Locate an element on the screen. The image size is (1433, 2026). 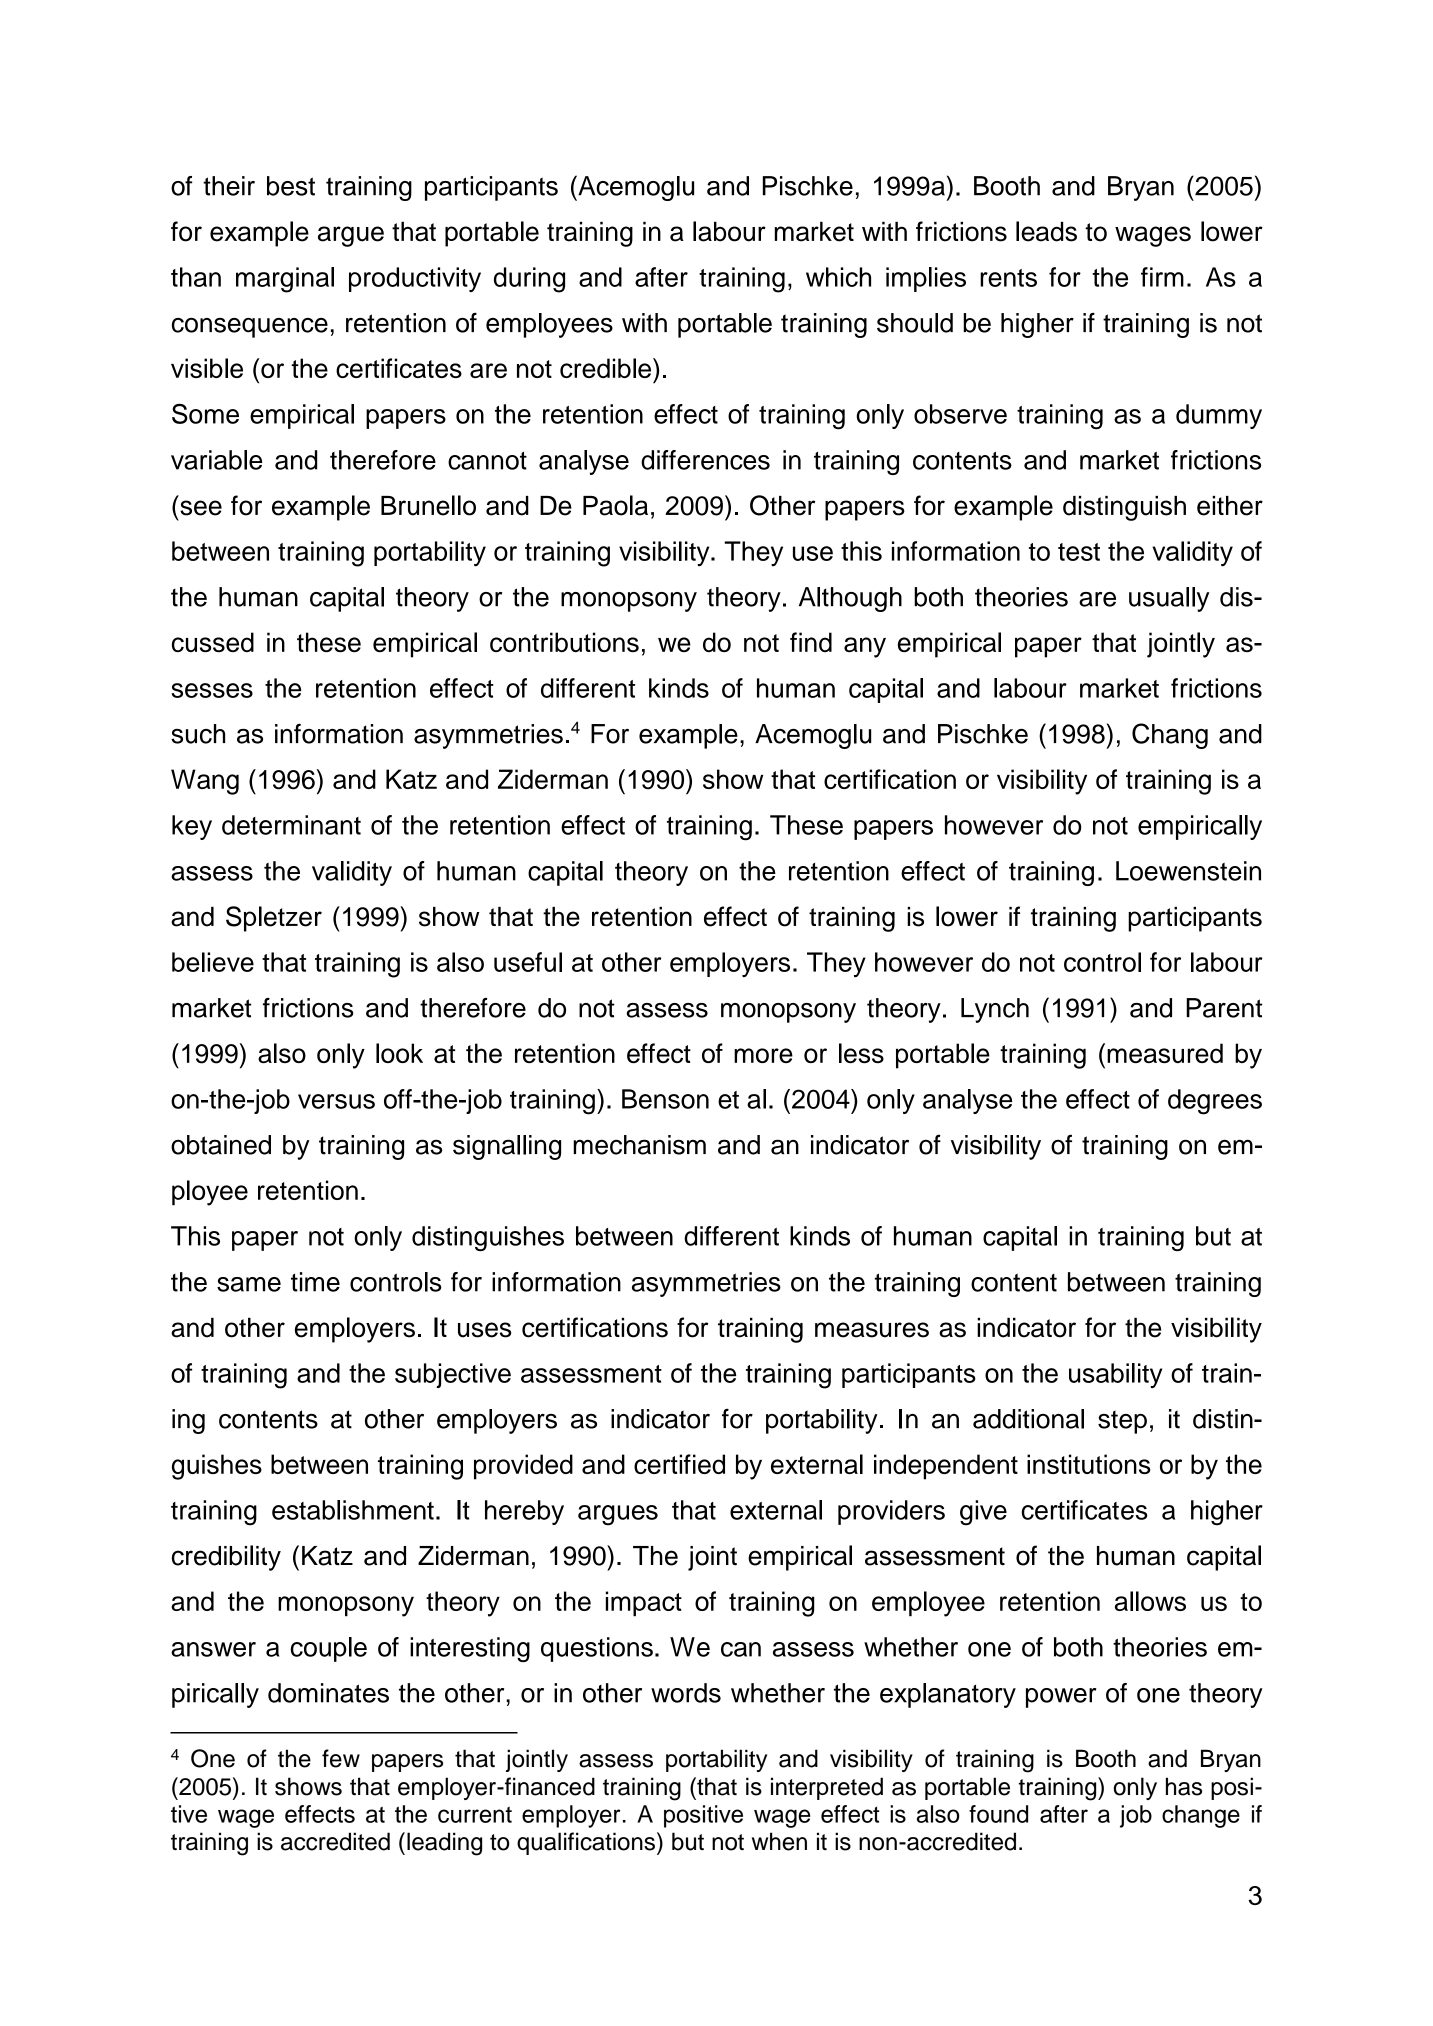
more is located at coordinates (763, 1055).
